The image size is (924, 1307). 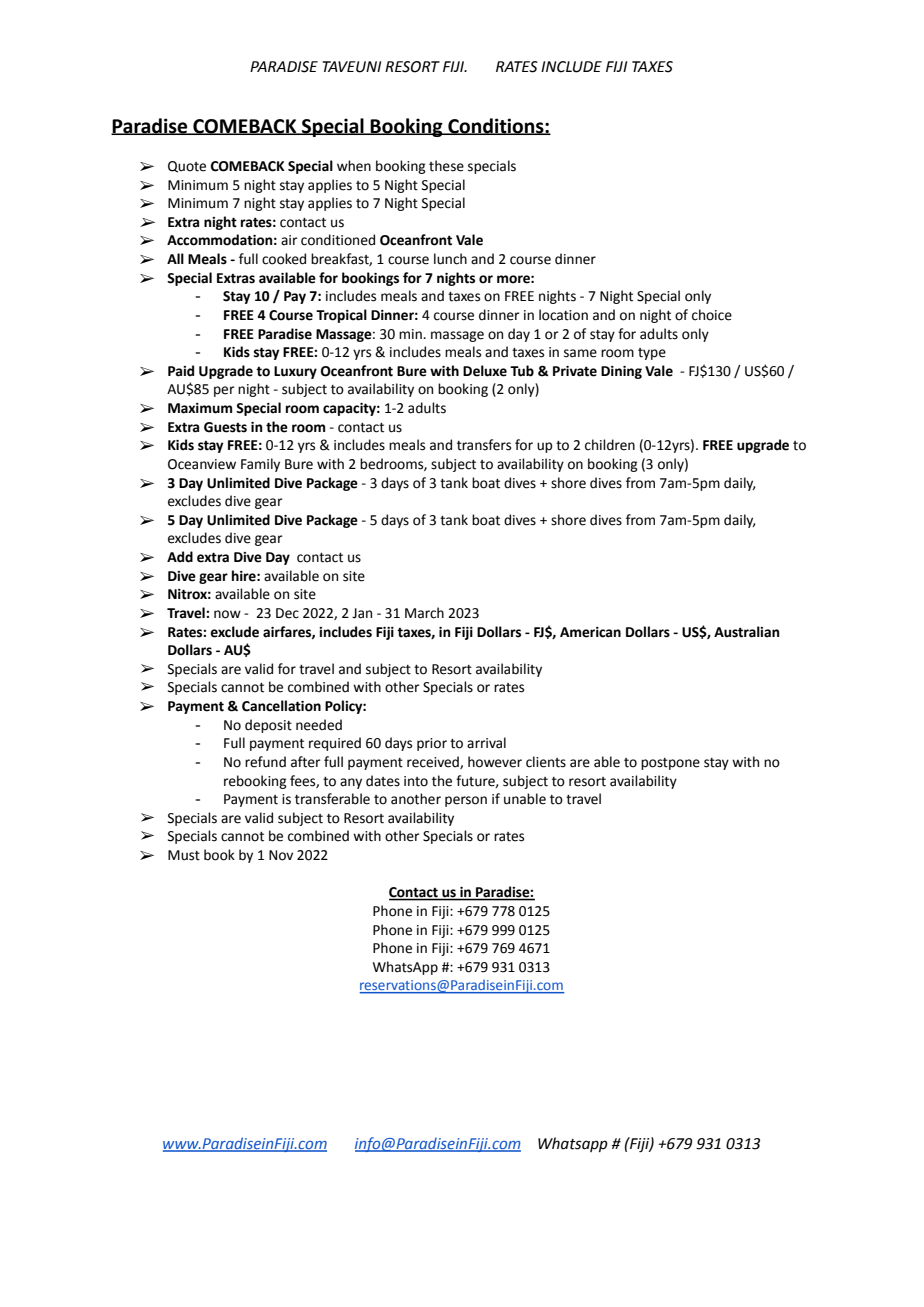 I want to click on Deluxe, so click(x=485, y=371).
